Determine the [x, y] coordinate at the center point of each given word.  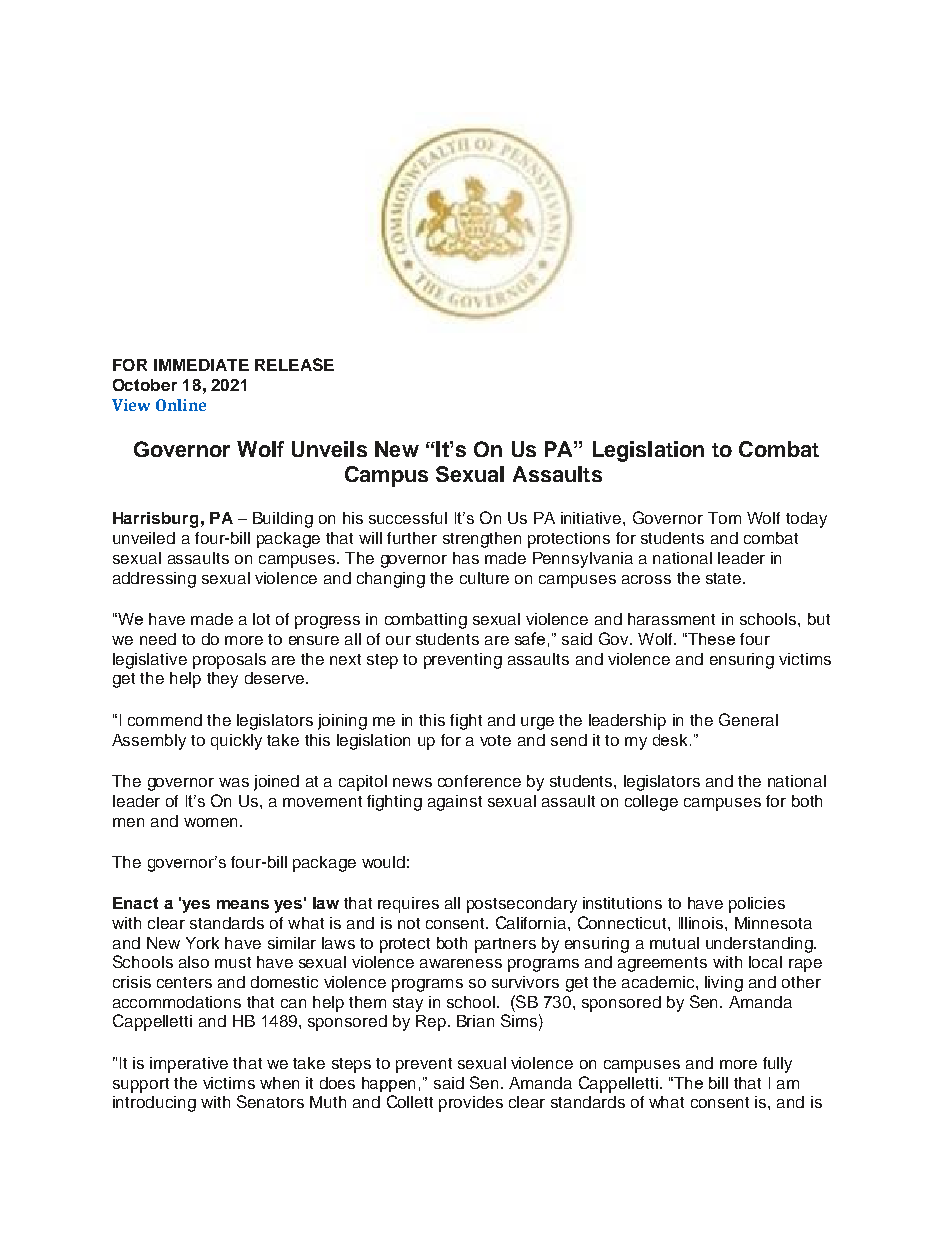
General [748, 719]
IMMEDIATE [201, 365]
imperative [189, 1065]
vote [495, 740]
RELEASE [294, 364]
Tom [724, 518]
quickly [236, 742]
